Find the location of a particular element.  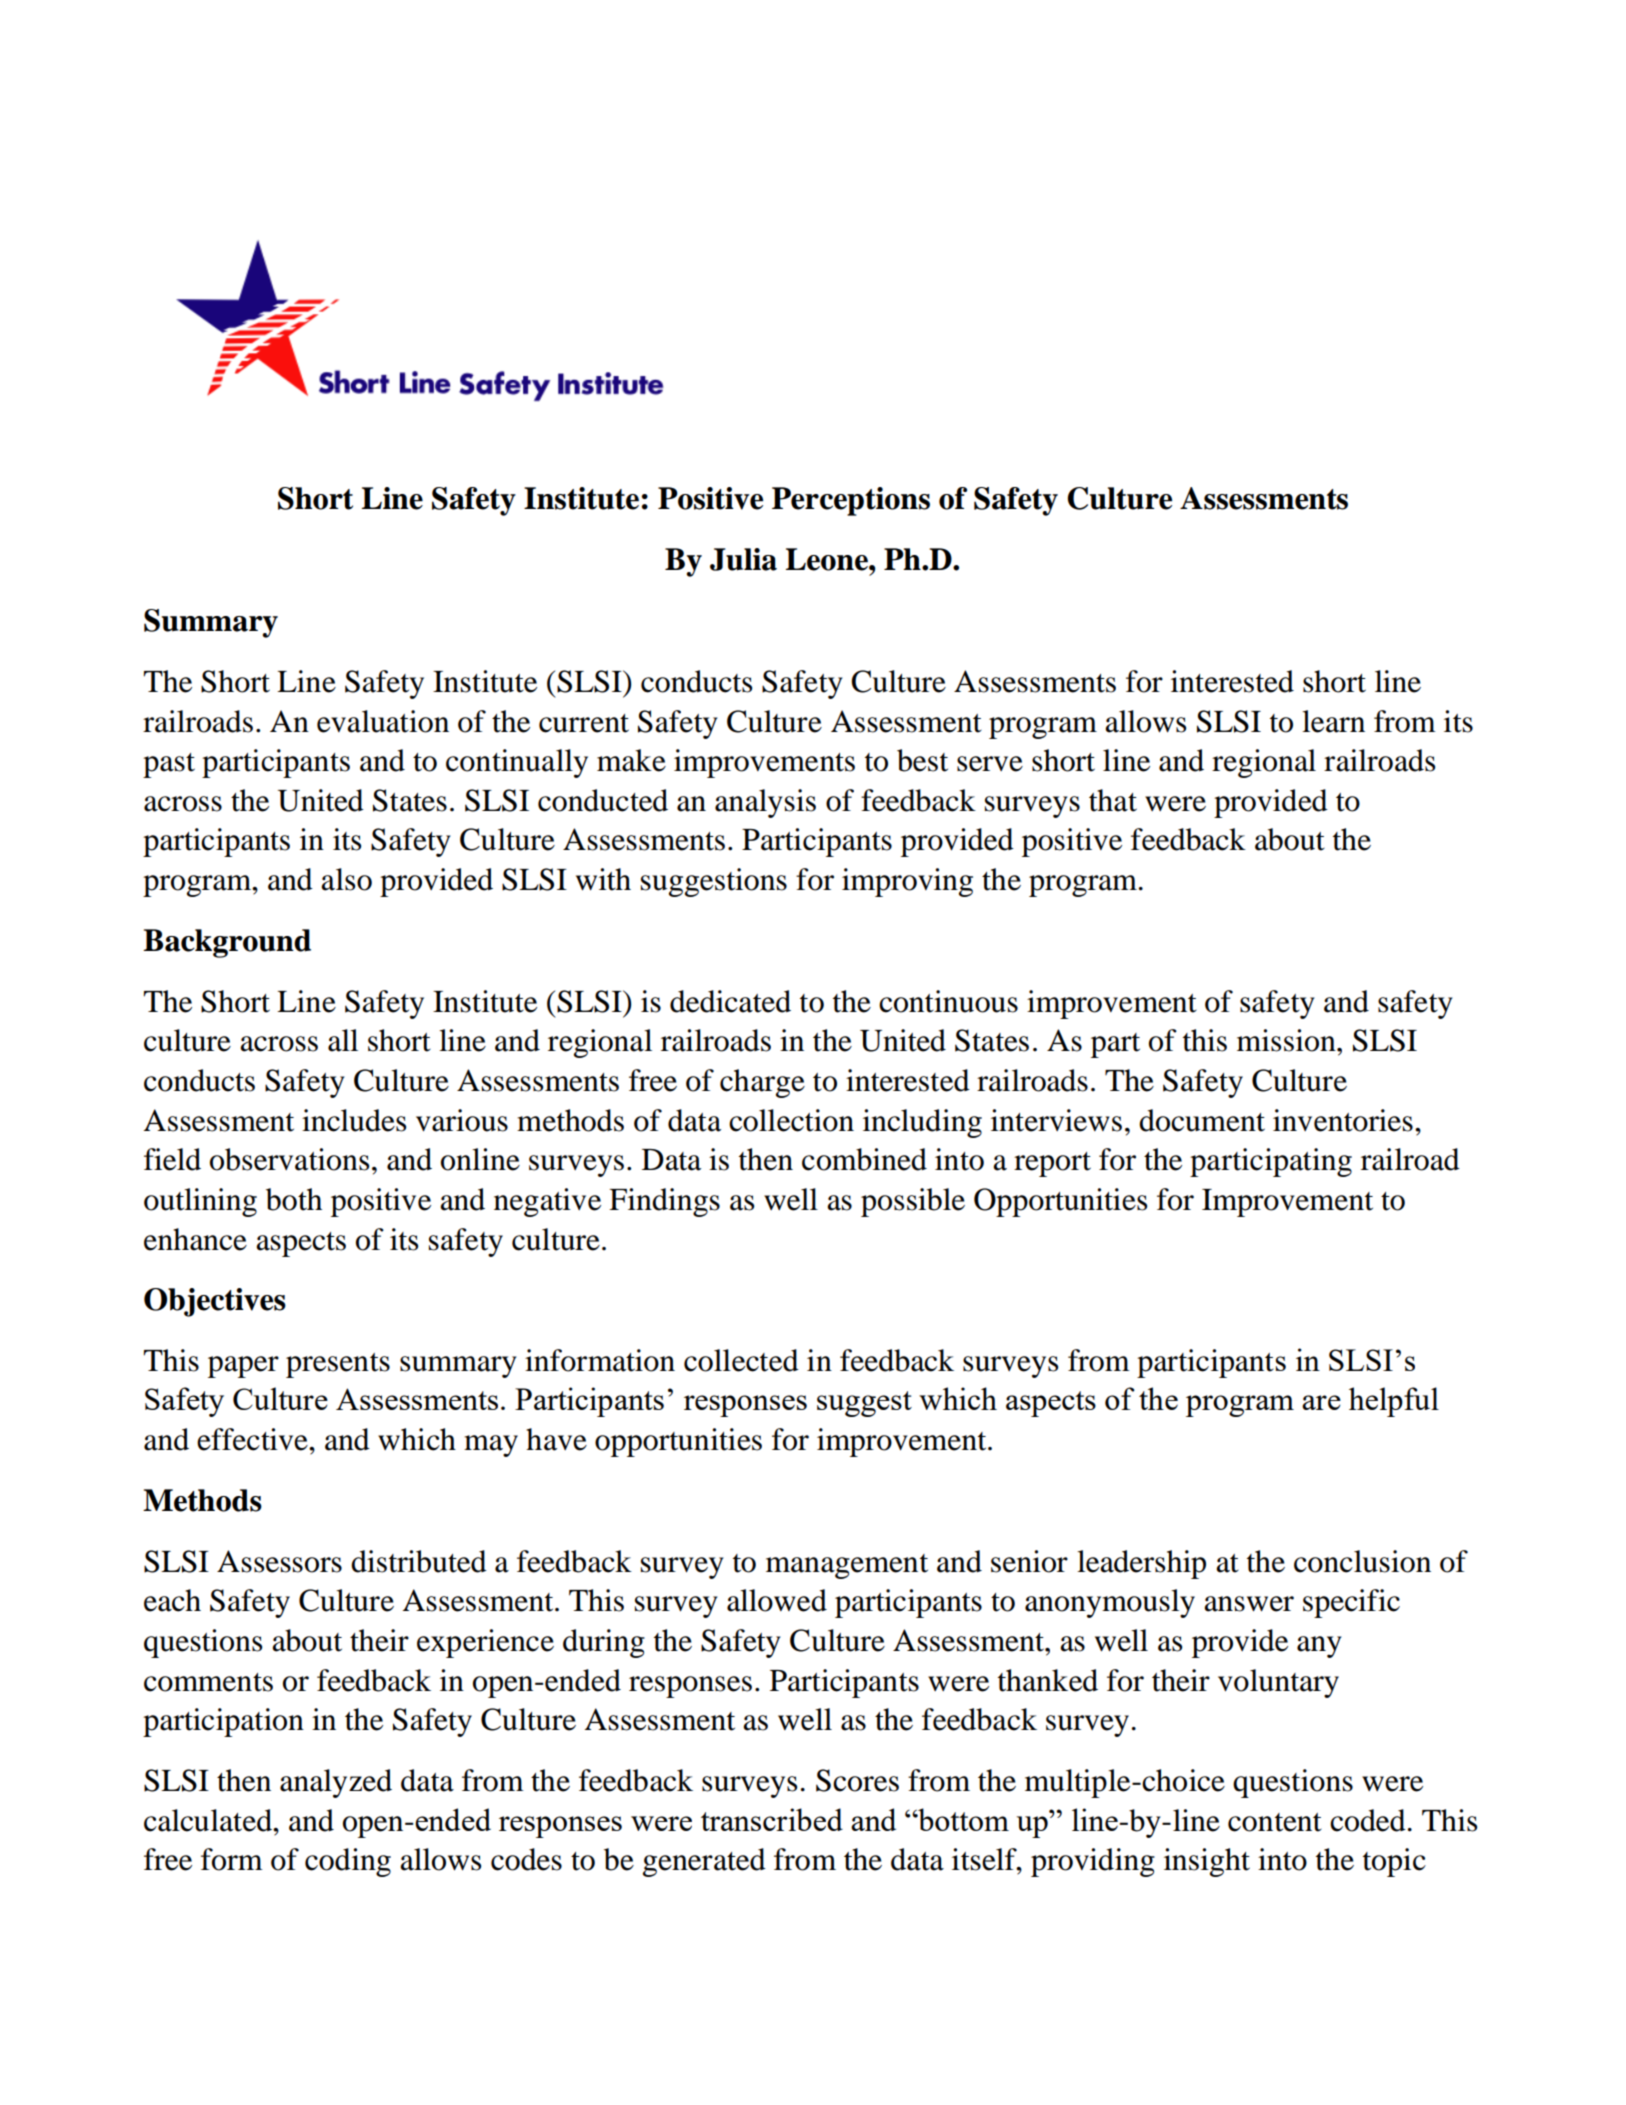

combined is located at coordinates (864, 1159).
